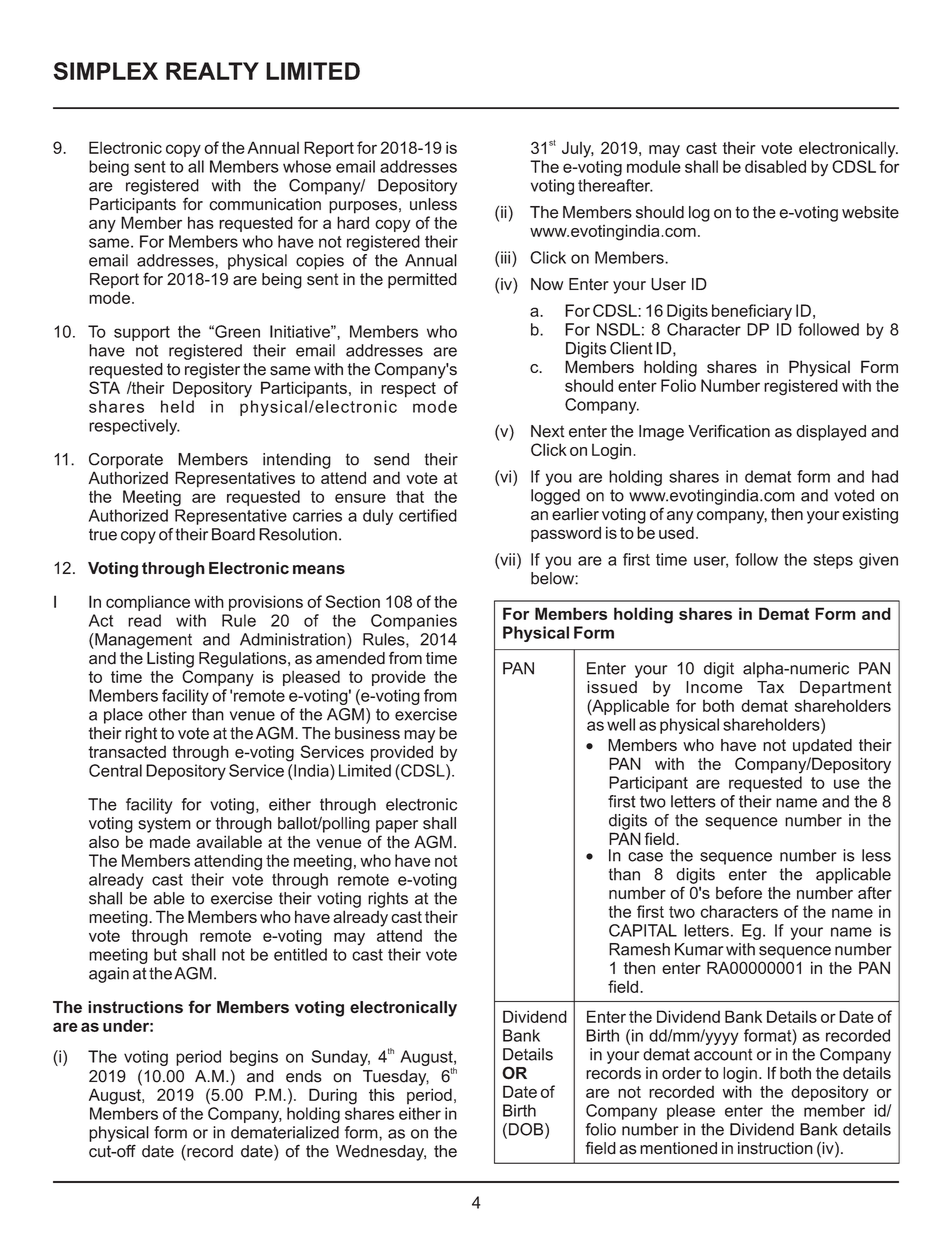 This screenshot has width=952, height=1243. What do you see at coordinates (578, 149) in the screenshot?
I see `July` at bounding box center [578, 149].
